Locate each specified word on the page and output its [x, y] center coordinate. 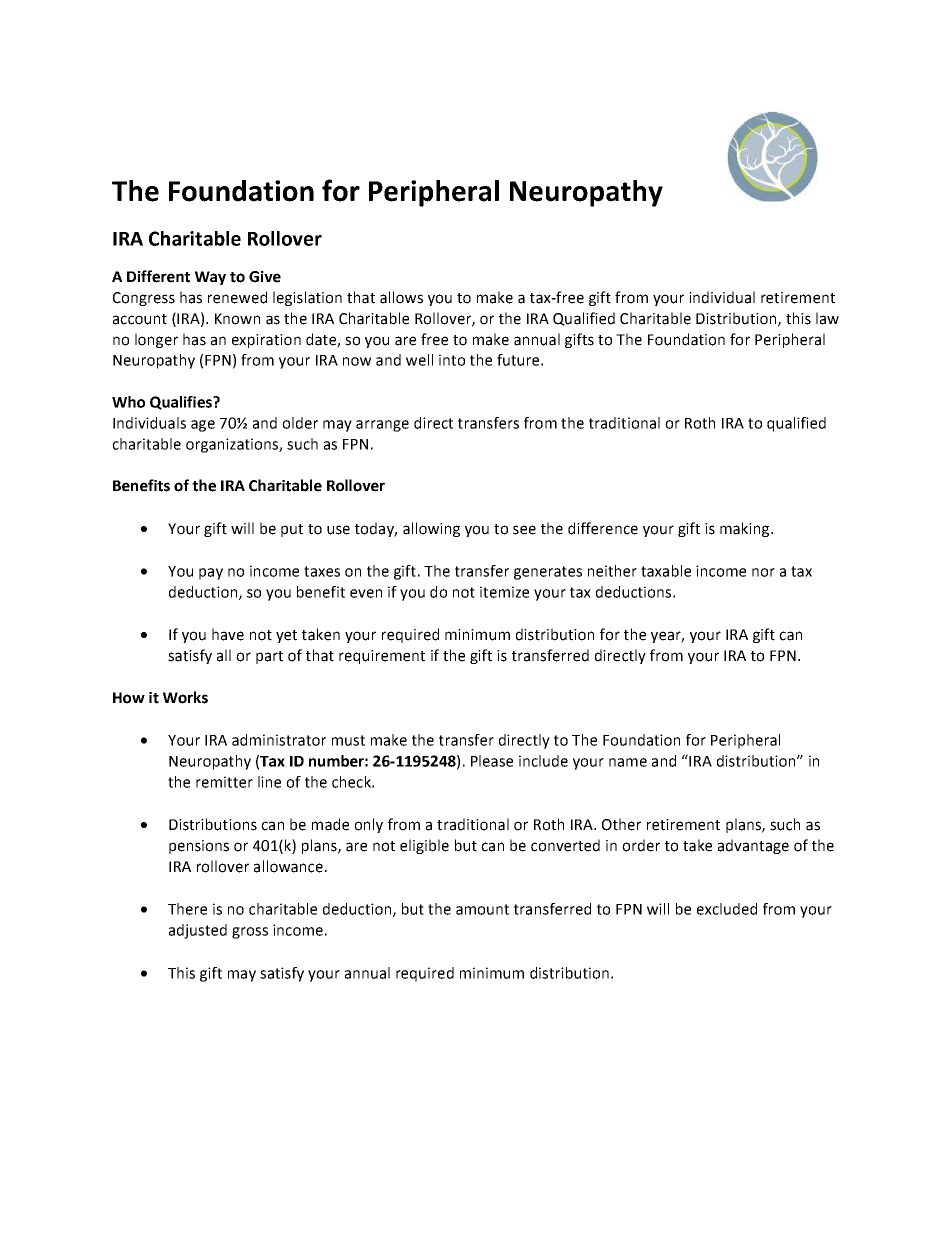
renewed [237, 297]
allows [401, 297]
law [827, 318]
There [187, 909]
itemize [504, 592]
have [228, 634]
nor [763, 572]
